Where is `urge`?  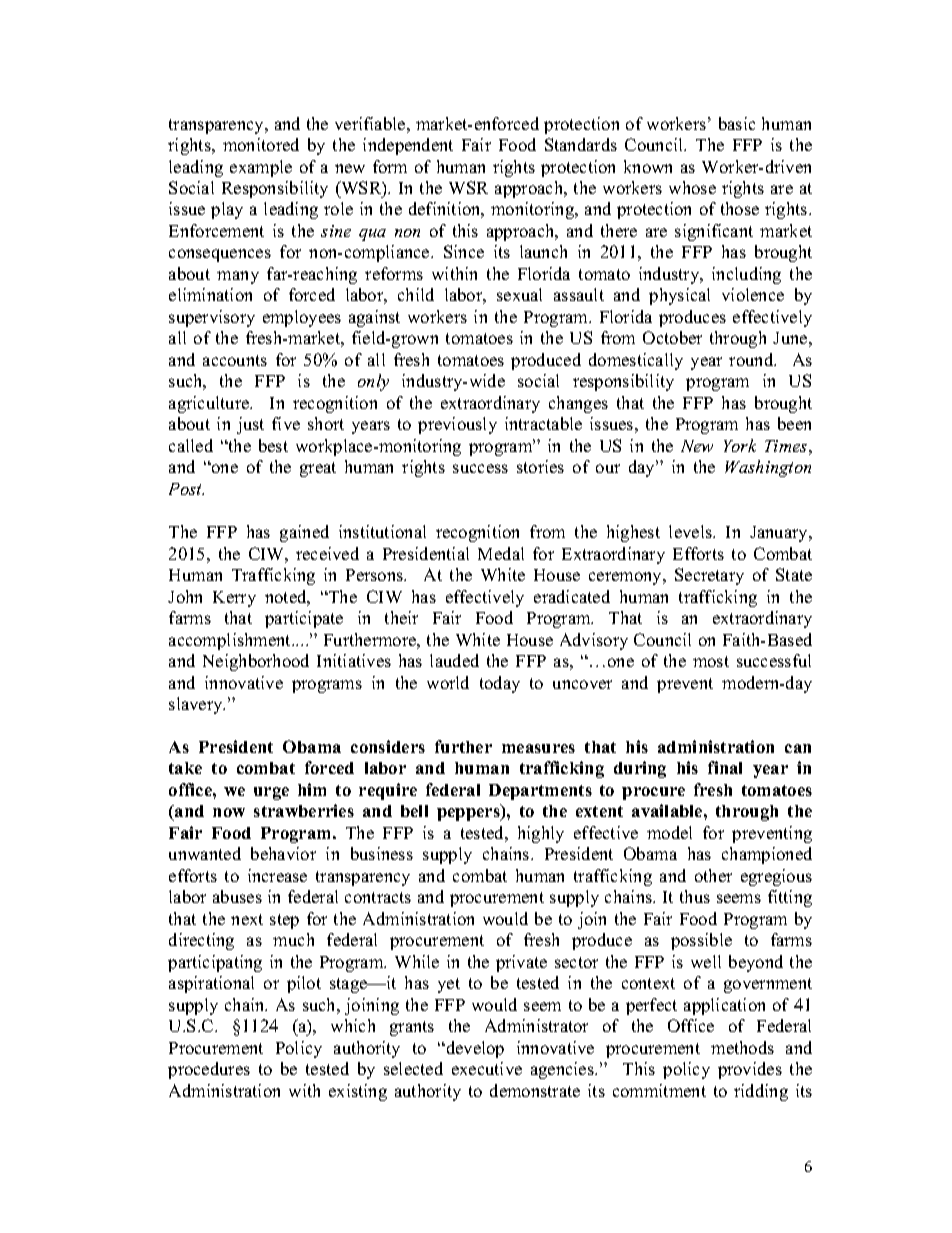 urge is located at coordinates (271, 793).
